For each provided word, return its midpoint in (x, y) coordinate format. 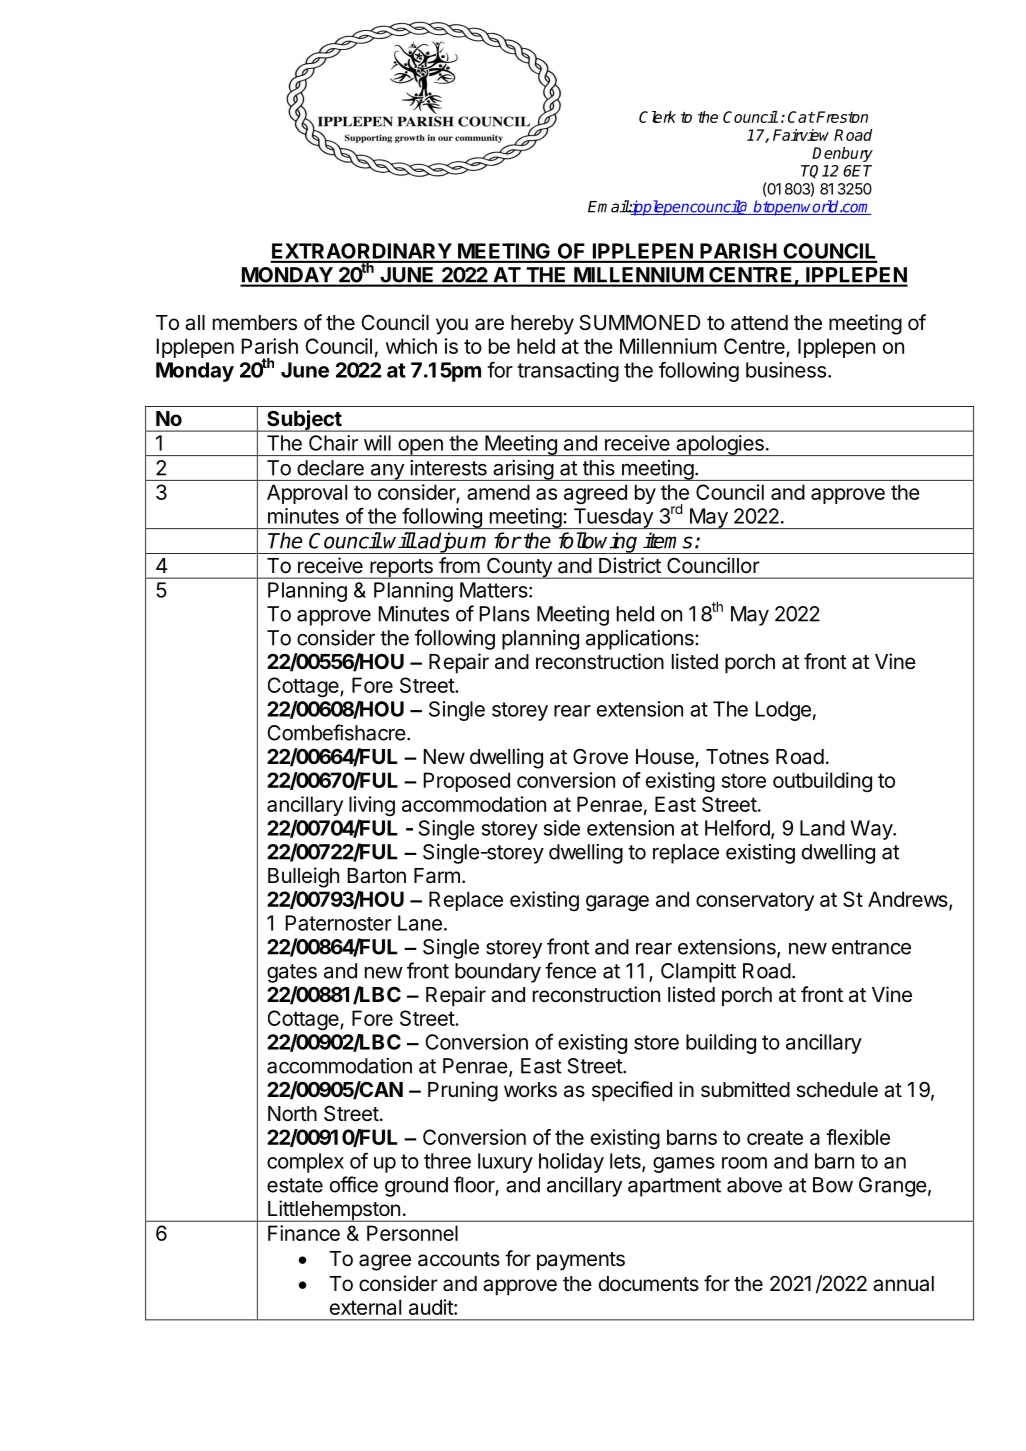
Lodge (783, 711)
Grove (600, 757)
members (255, 323)
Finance (304, 1233)
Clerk (657, 117)
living (372, 806)
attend (759, 323)
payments (581, 1261)
